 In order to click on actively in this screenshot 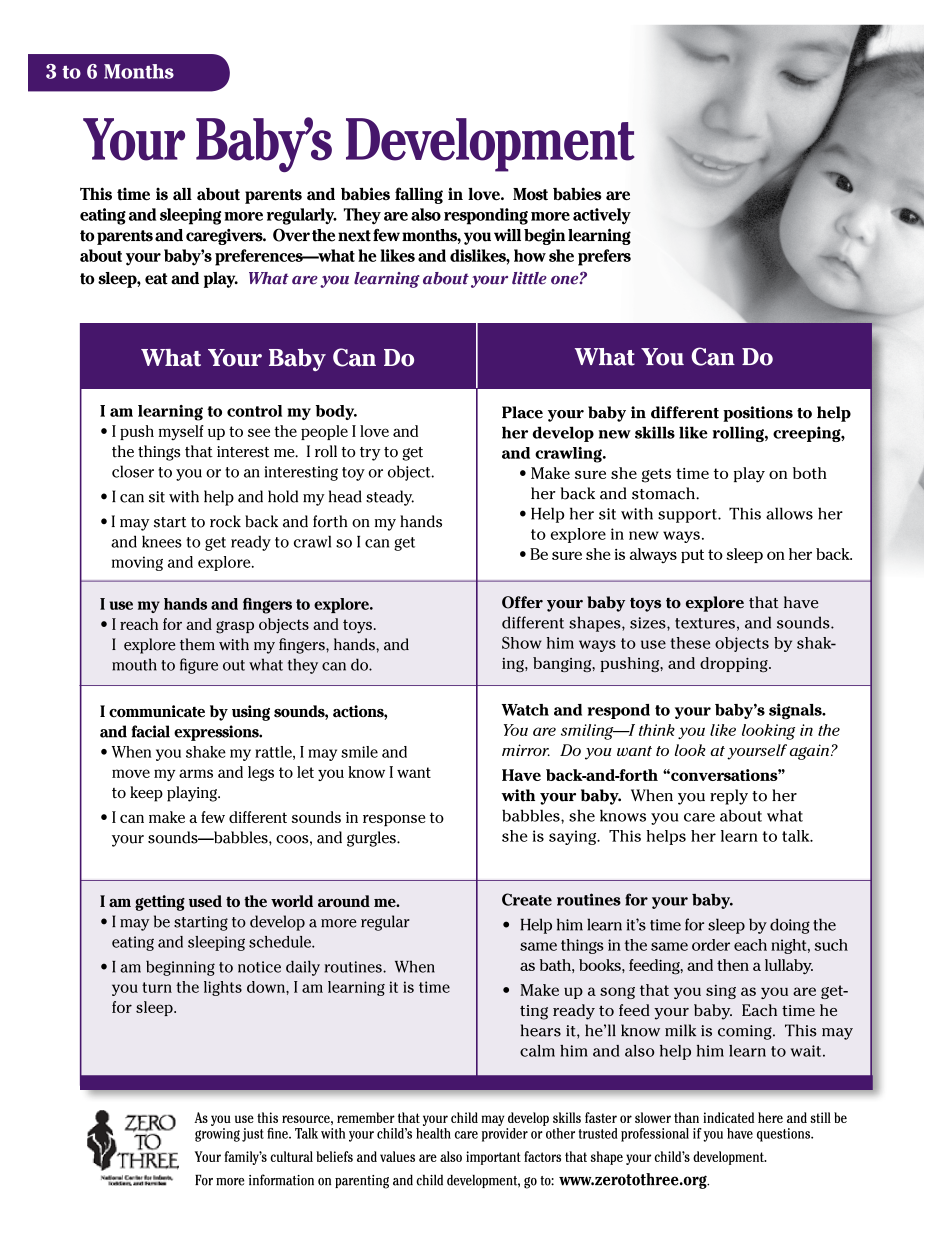, I will do `click(602, 216)`.
